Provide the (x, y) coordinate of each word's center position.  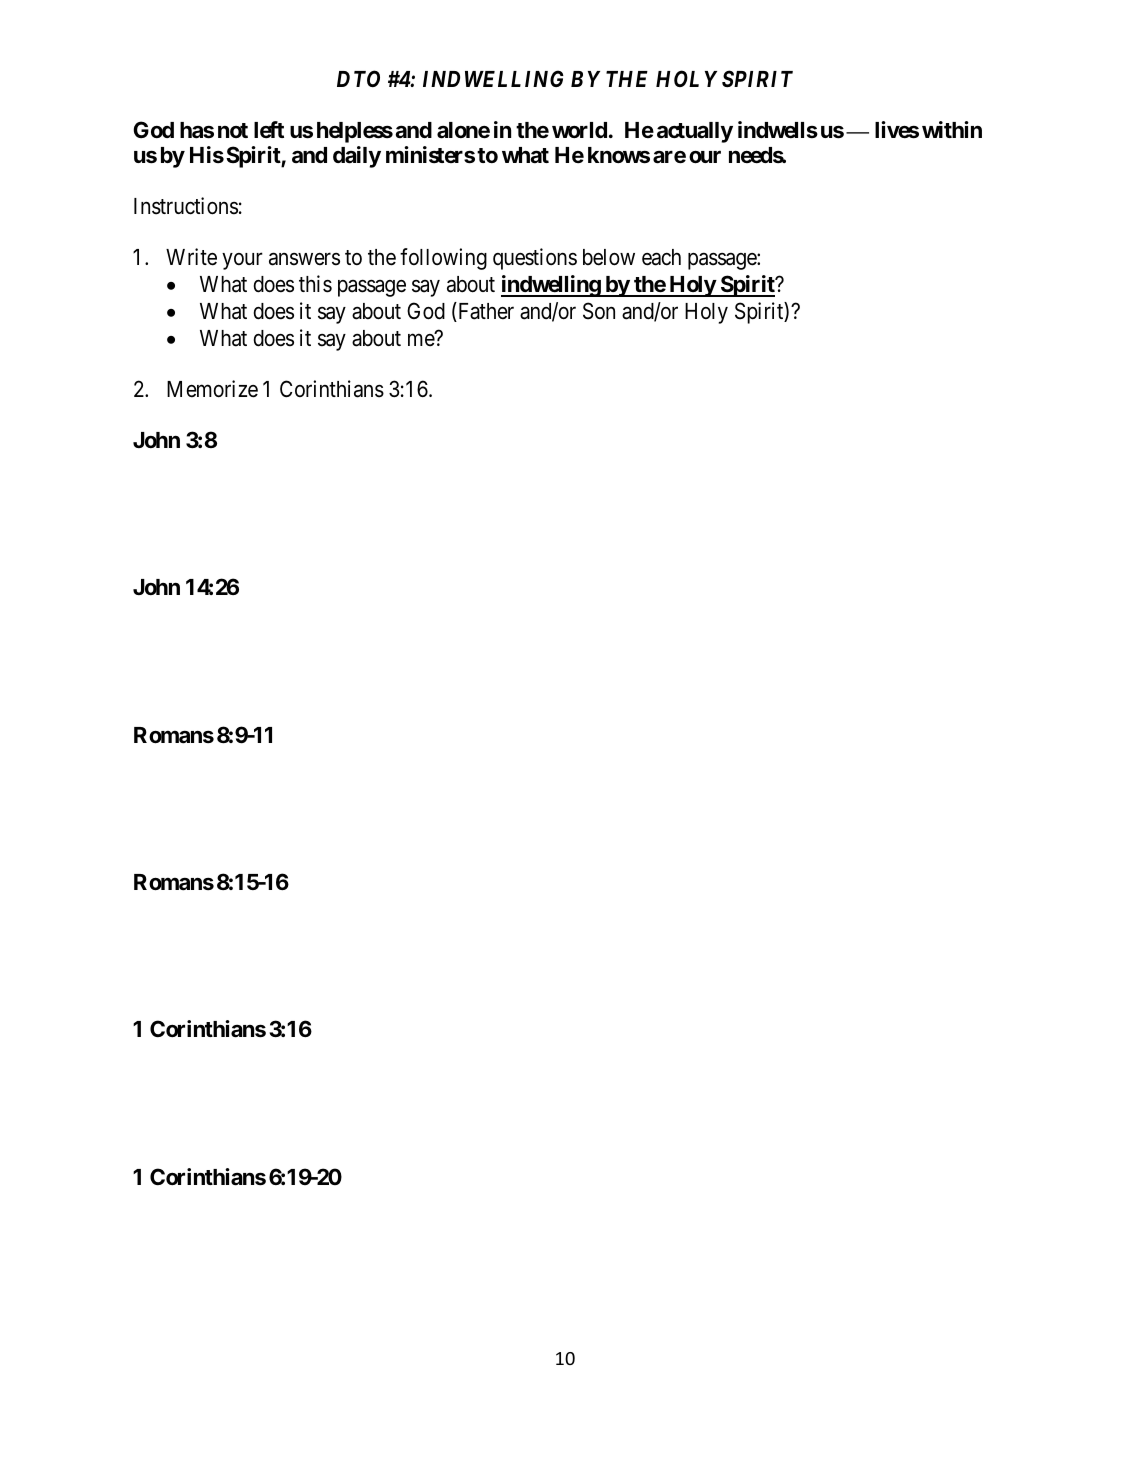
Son (599, 311)
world (579, 130)
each (661, 257)
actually (695, 132)
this (315, 284)
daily (357, 157)
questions (535, 259)
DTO (358, 78)
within (952, 129)
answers (304, 259)
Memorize (212, 389)
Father (485, 312)
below (609, 257)
